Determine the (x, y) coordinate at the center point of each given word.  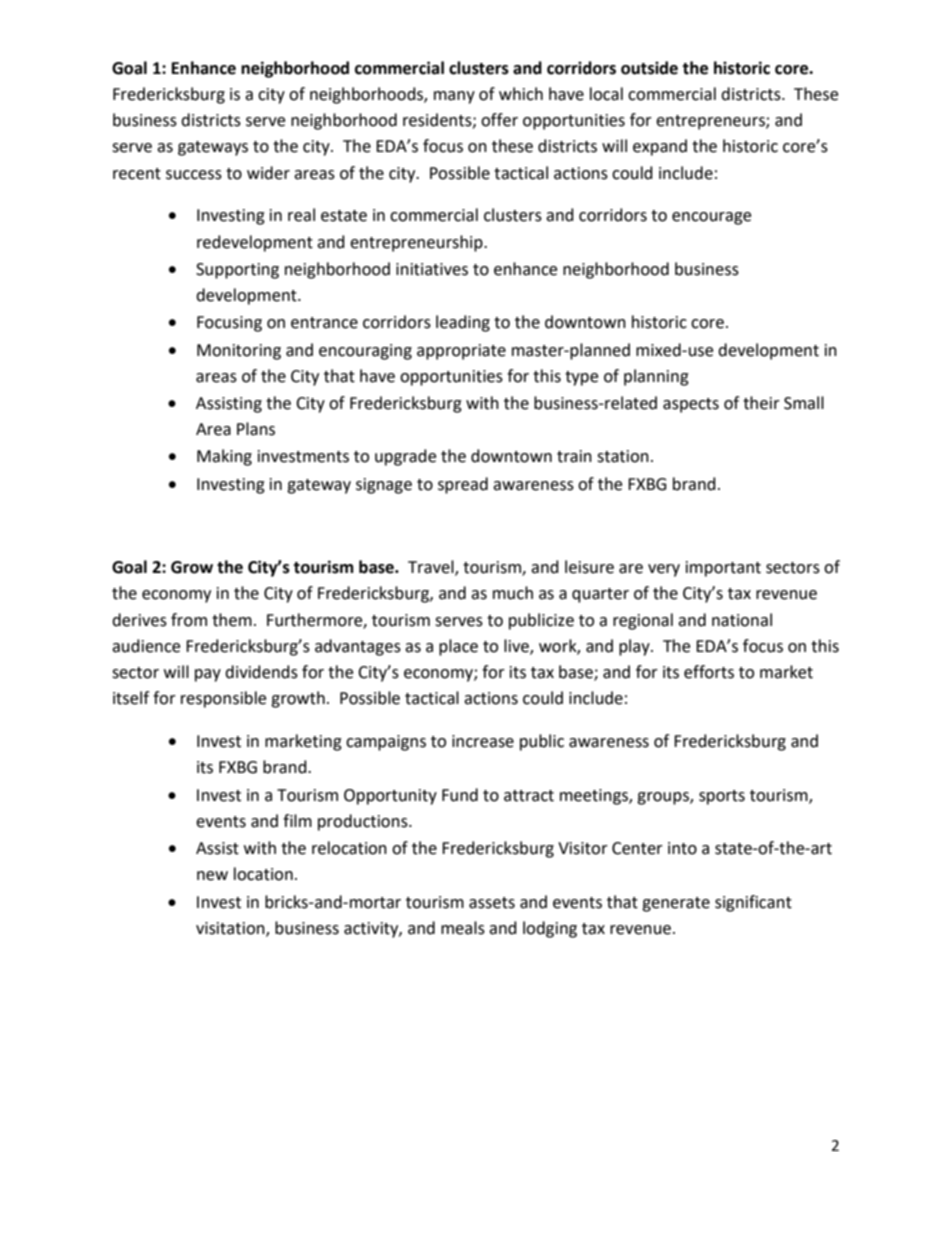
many (454, 97)
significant (753, 903)
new (212, 876)
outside (649, 68)
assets (492, 903)
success (194, 175)
